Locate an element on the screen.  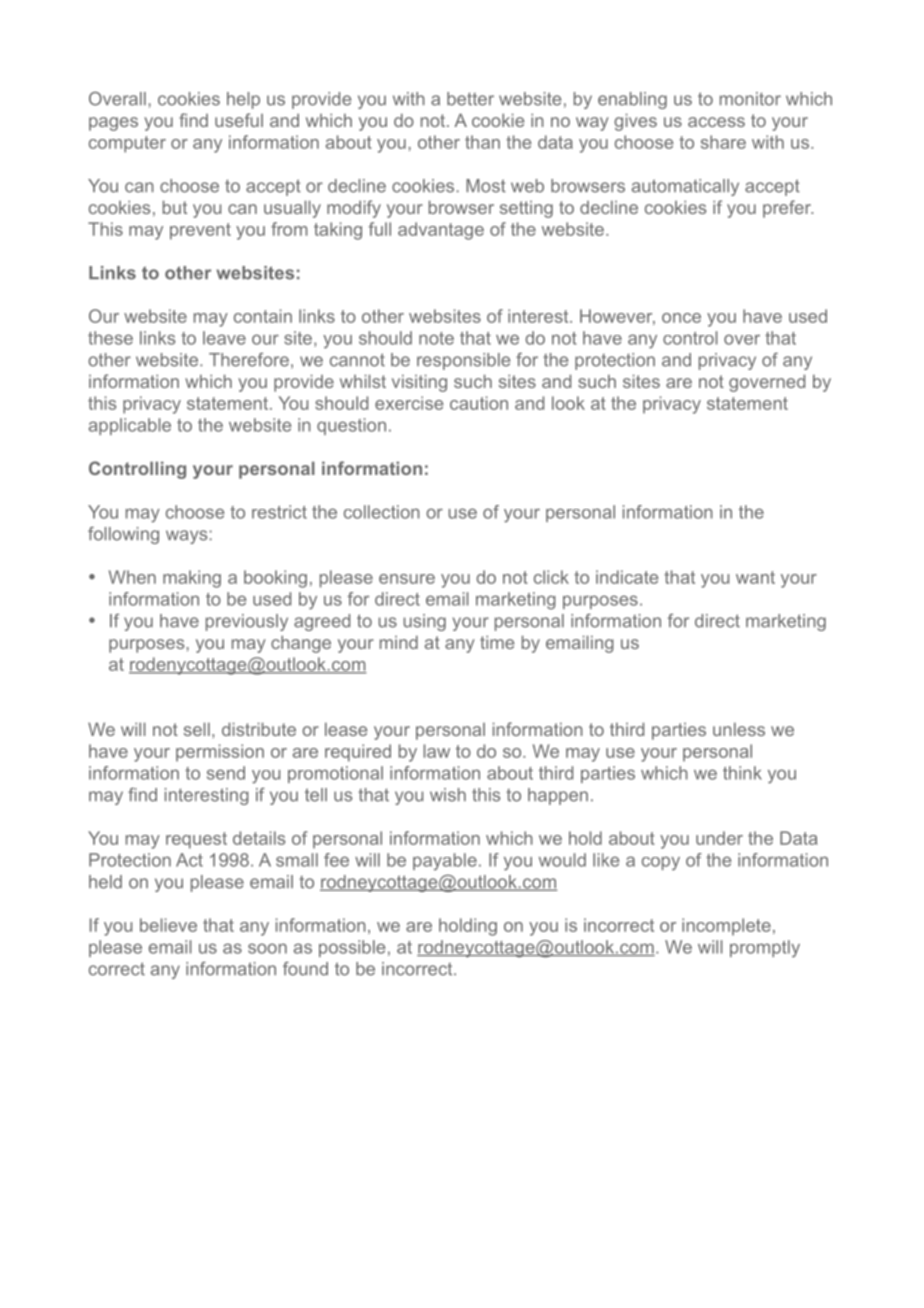
useful is located at coordinates (239, 120).
